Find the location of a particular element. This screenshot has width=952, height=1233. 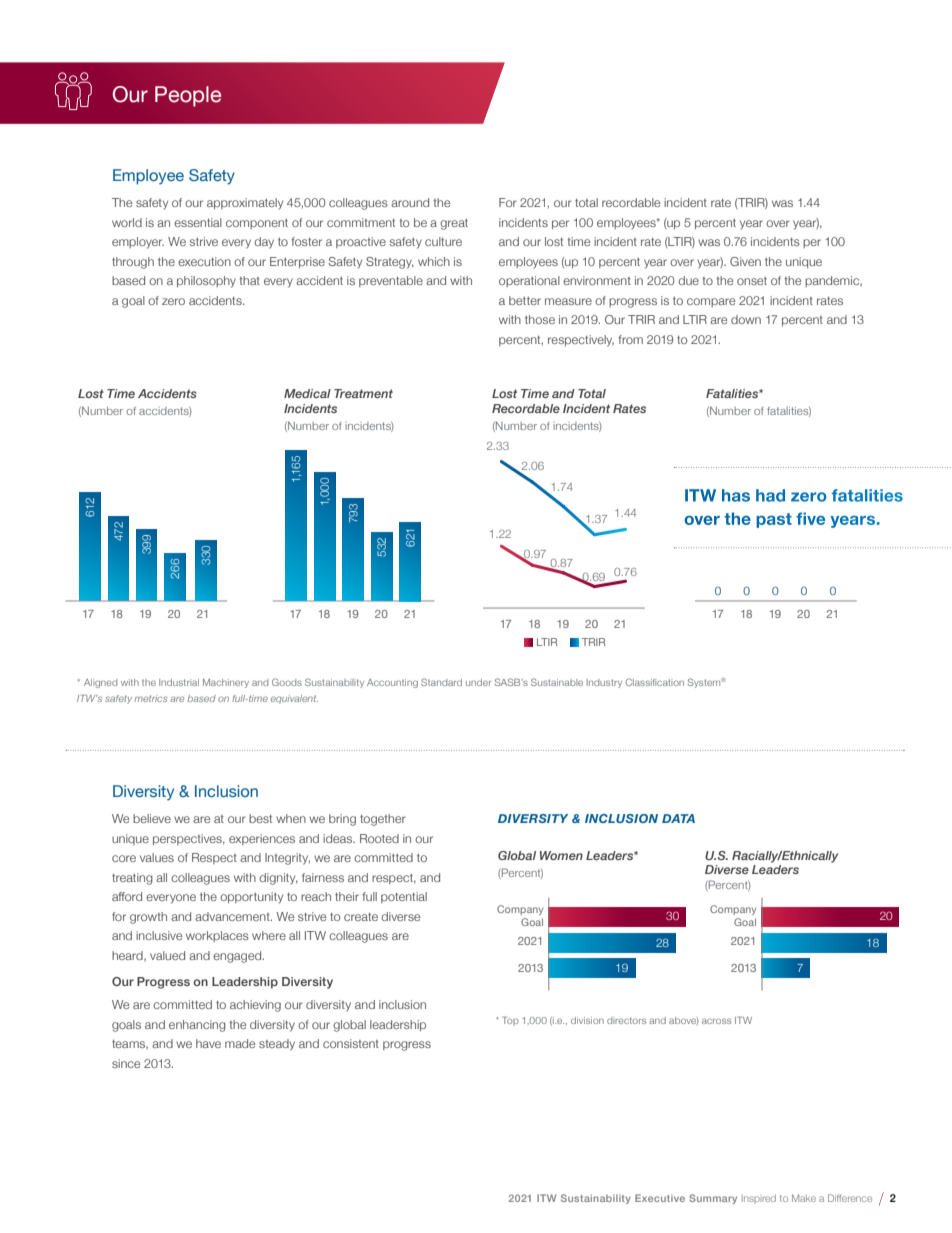

Medical is located at coordinates (307, 393).
